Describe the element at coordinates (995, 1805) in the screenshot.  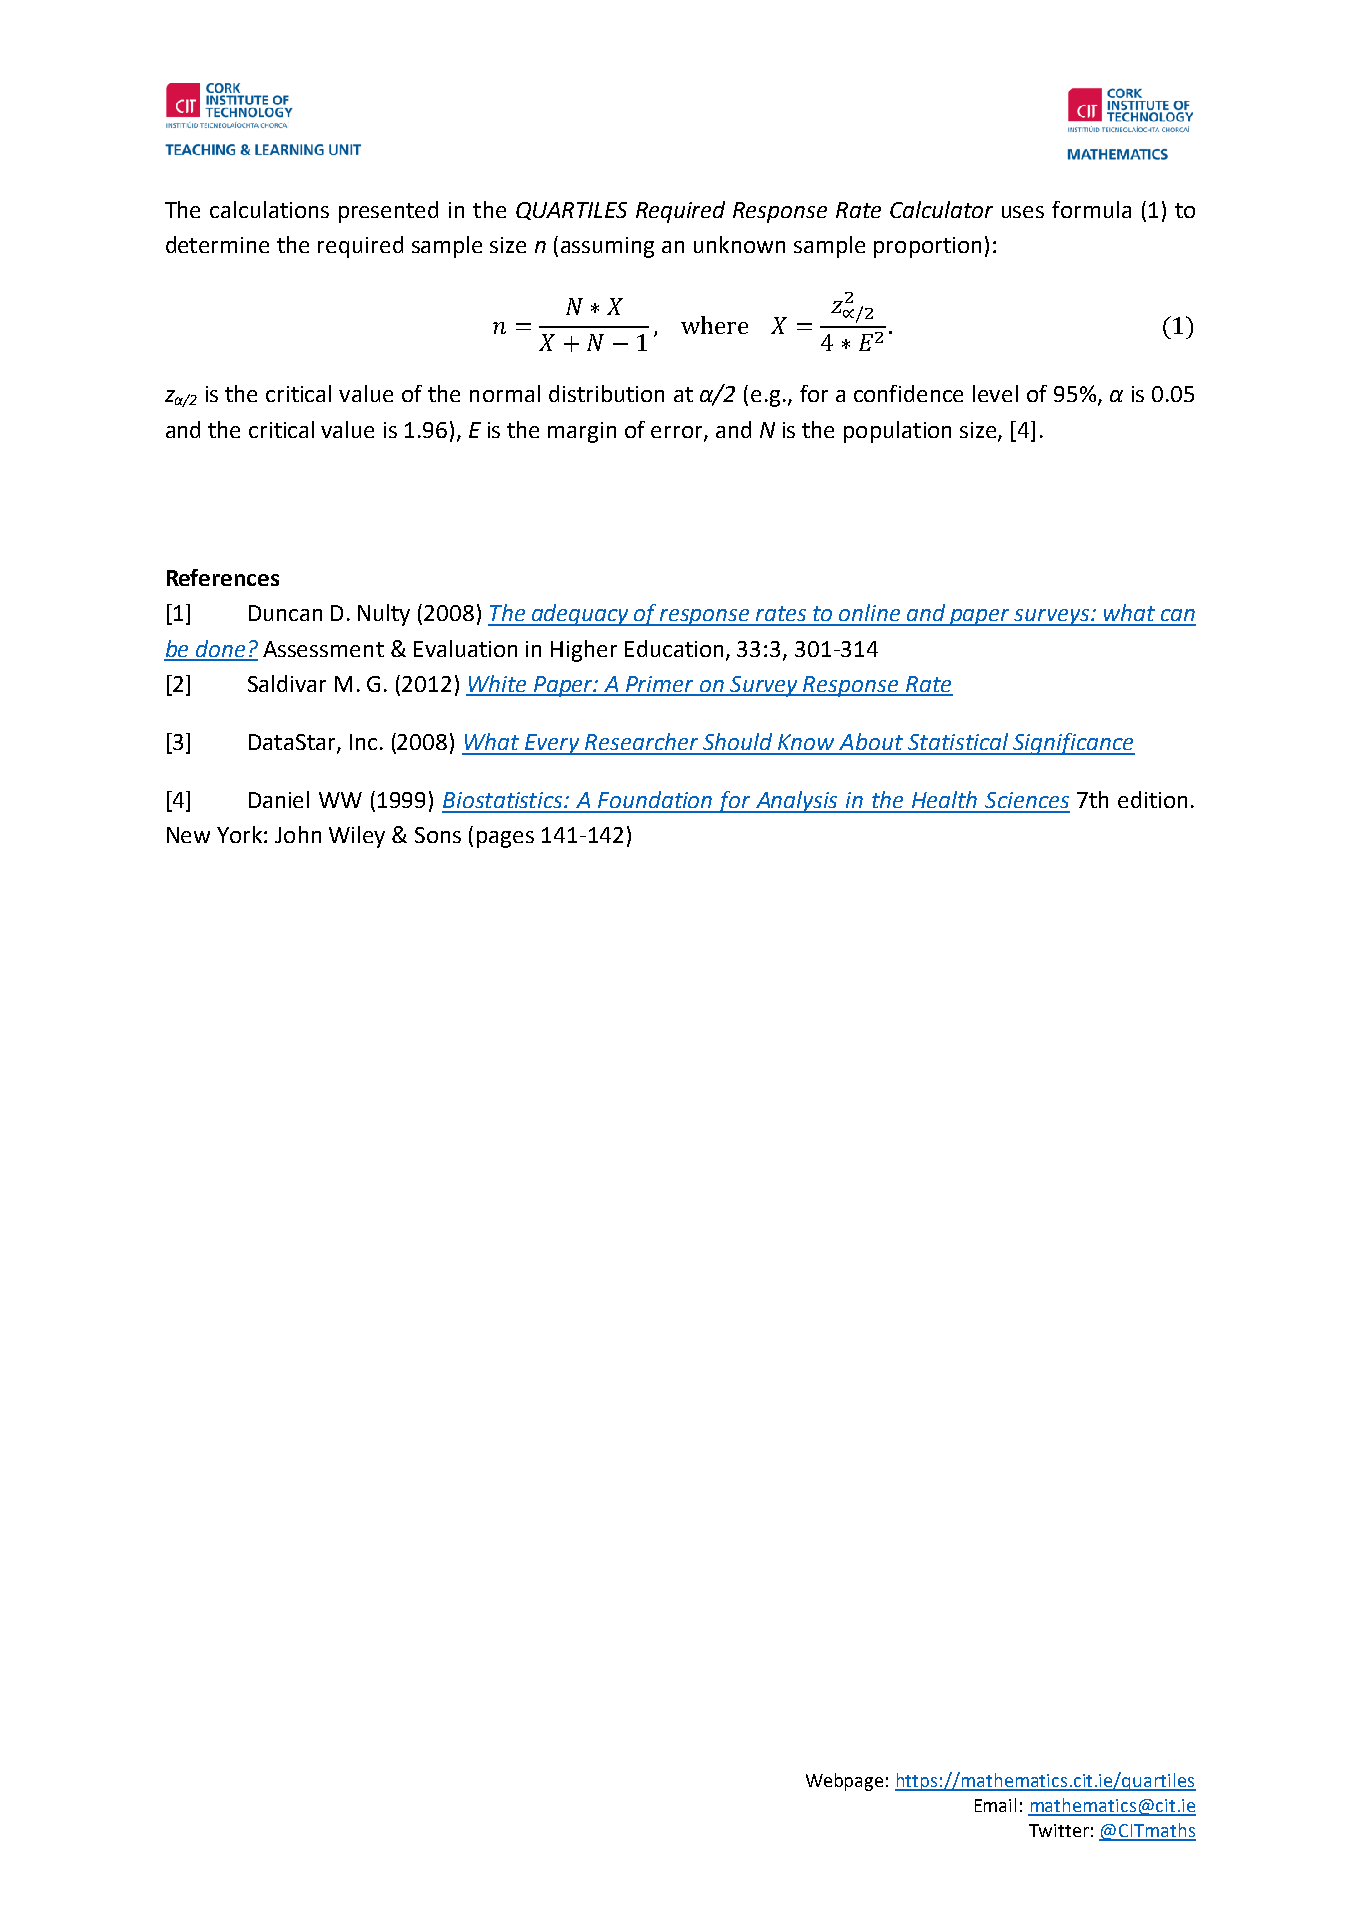
I see `Email` at that location.
